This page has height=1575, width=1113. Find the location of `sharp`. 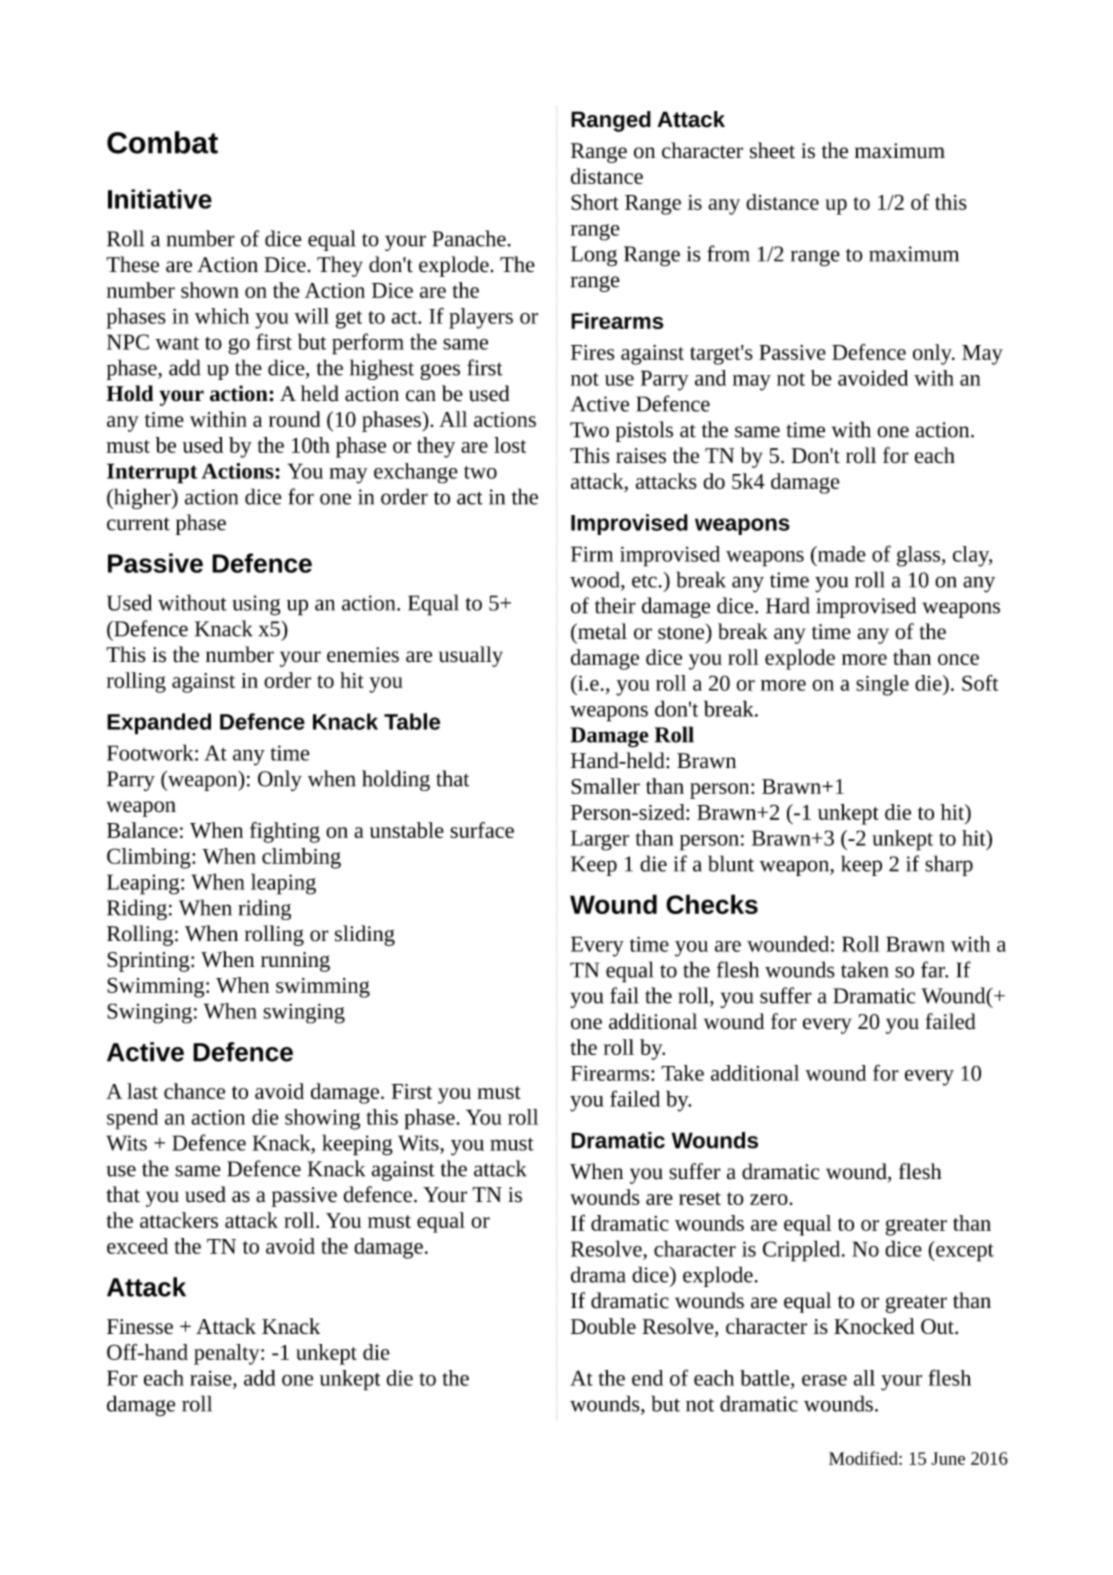

sharp is located at coordinates (949, 865).
